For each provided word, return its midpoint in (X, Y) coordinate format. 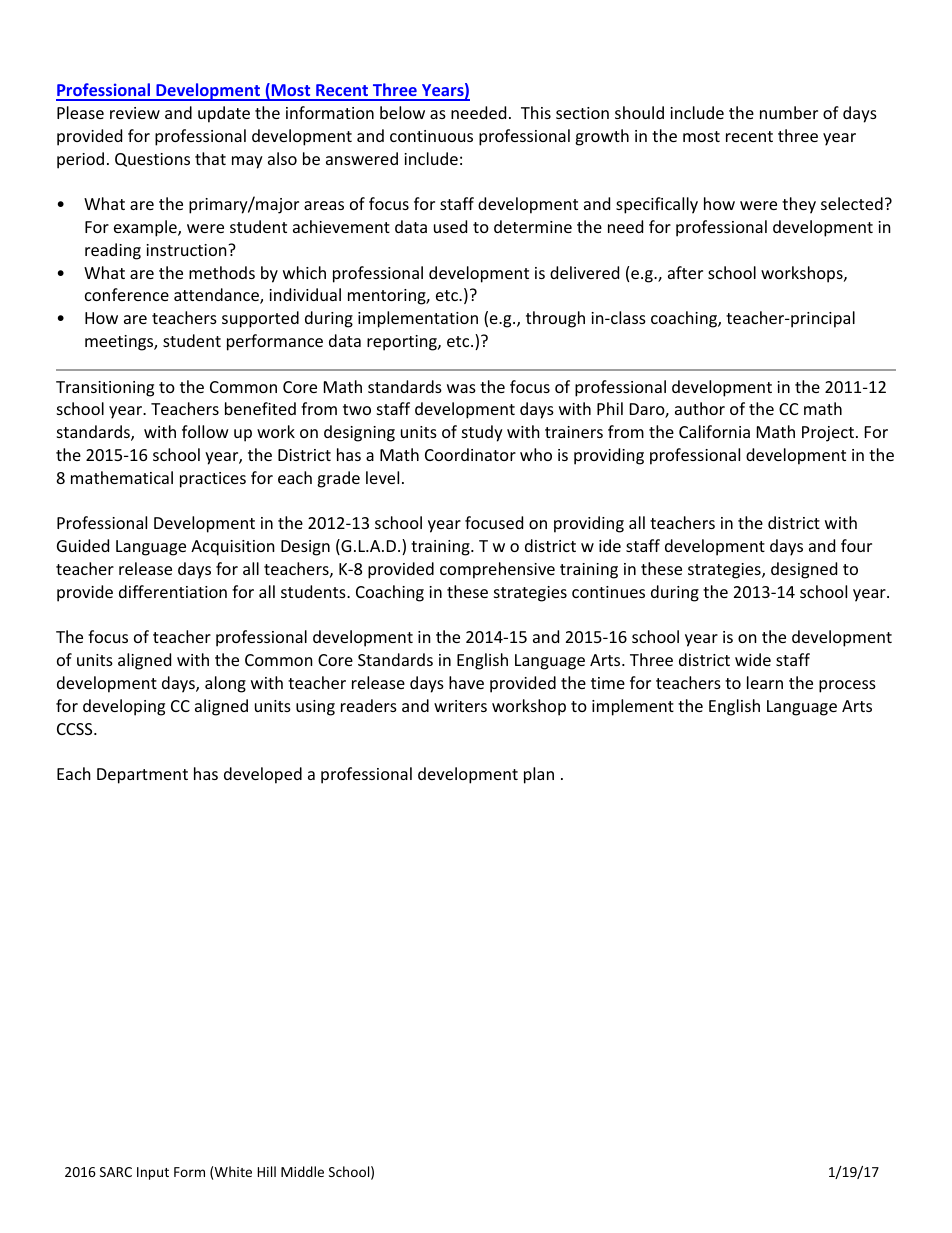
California (714, 431)
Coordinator (470, 454)
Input (153, 1173)
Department (142, 776)
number (789, 112)
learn (765, 682)
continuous (431, 136)
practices (213, 480)
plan (539, 775)
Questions (152, 160)
